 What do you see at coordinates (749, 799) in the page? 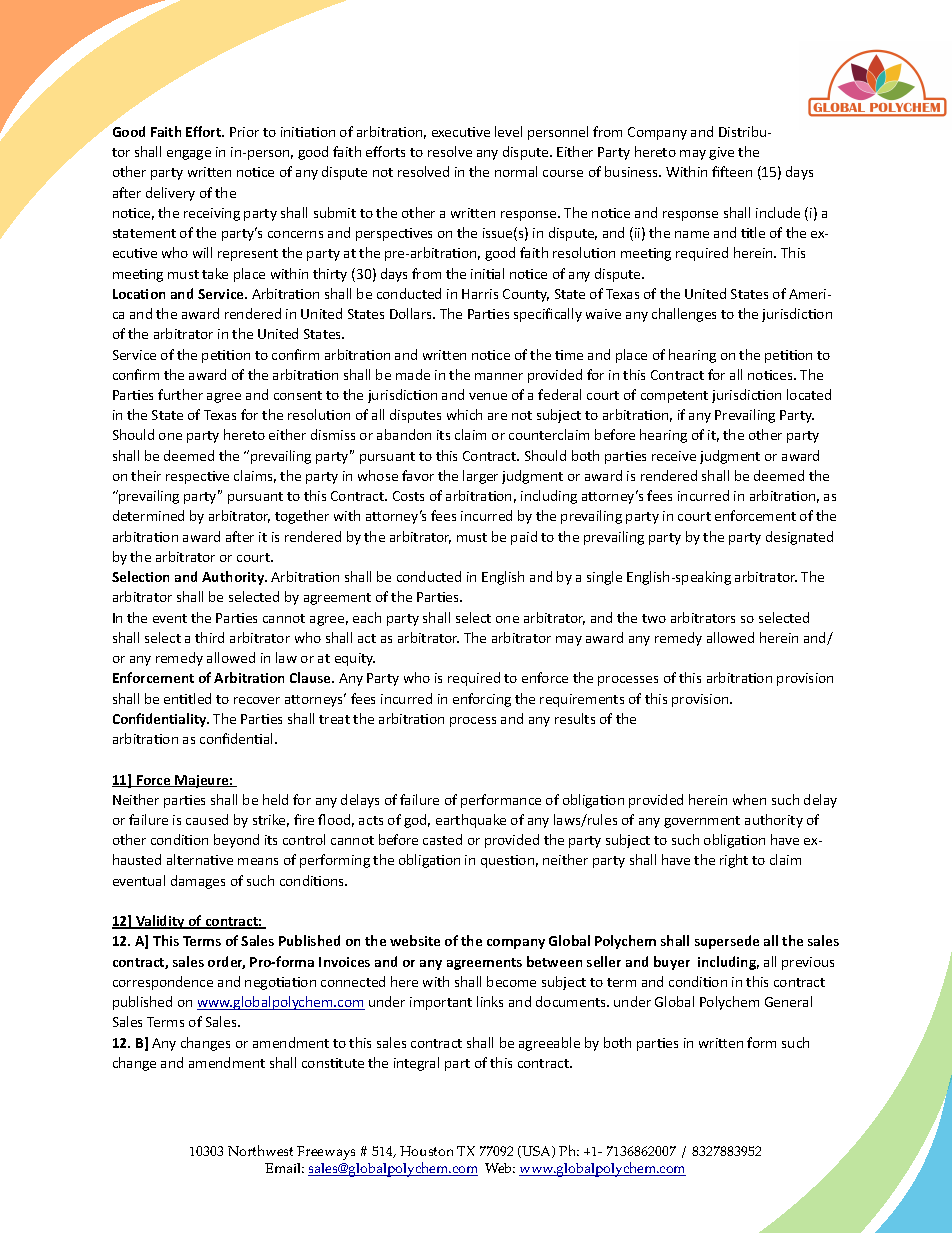
I see `when` at bounding box center [749, 799].
